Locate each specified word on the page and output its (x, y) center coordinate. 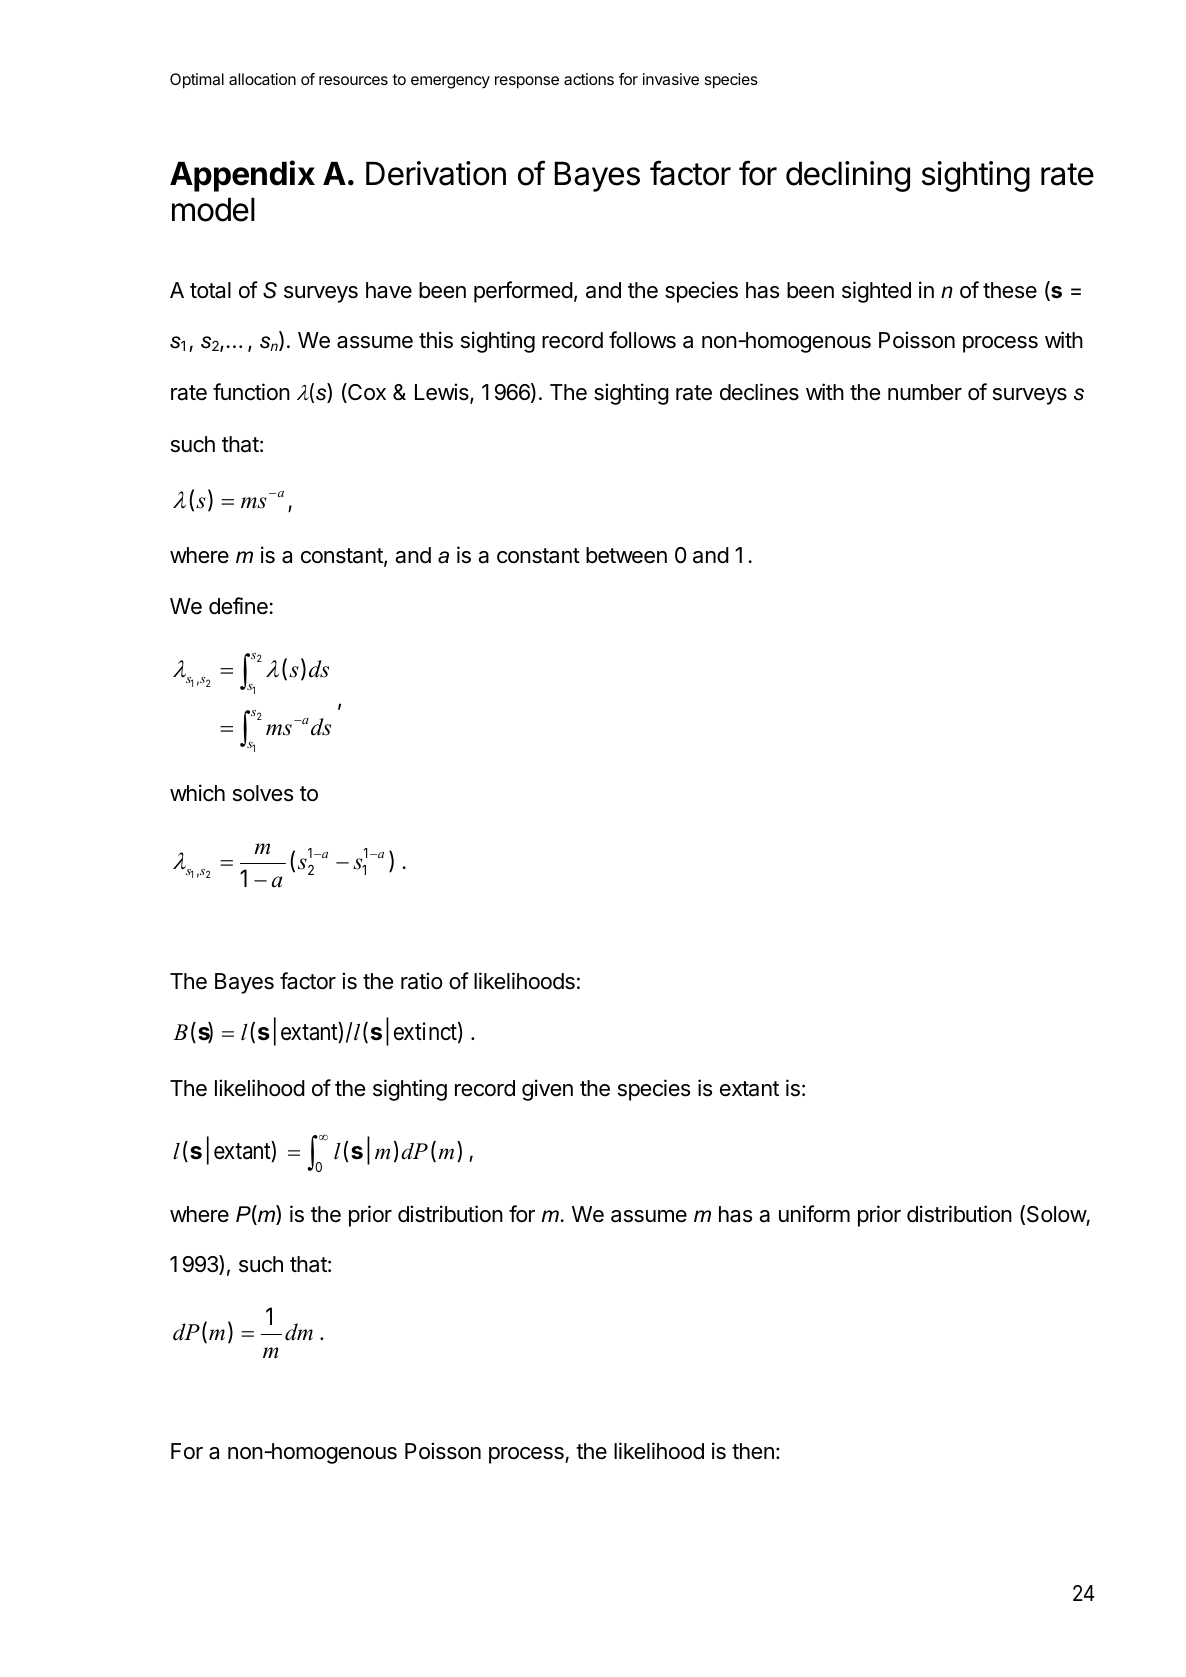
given (547, 1090)
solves (263, 793)
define (238, 606)
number (925, 392)
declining (848, 176)
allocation (262, 79)
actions (589, 79)
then (753, 1451)
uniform (814, 1213)
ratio (422, 981)
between (626, 555)
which (197, 793)
